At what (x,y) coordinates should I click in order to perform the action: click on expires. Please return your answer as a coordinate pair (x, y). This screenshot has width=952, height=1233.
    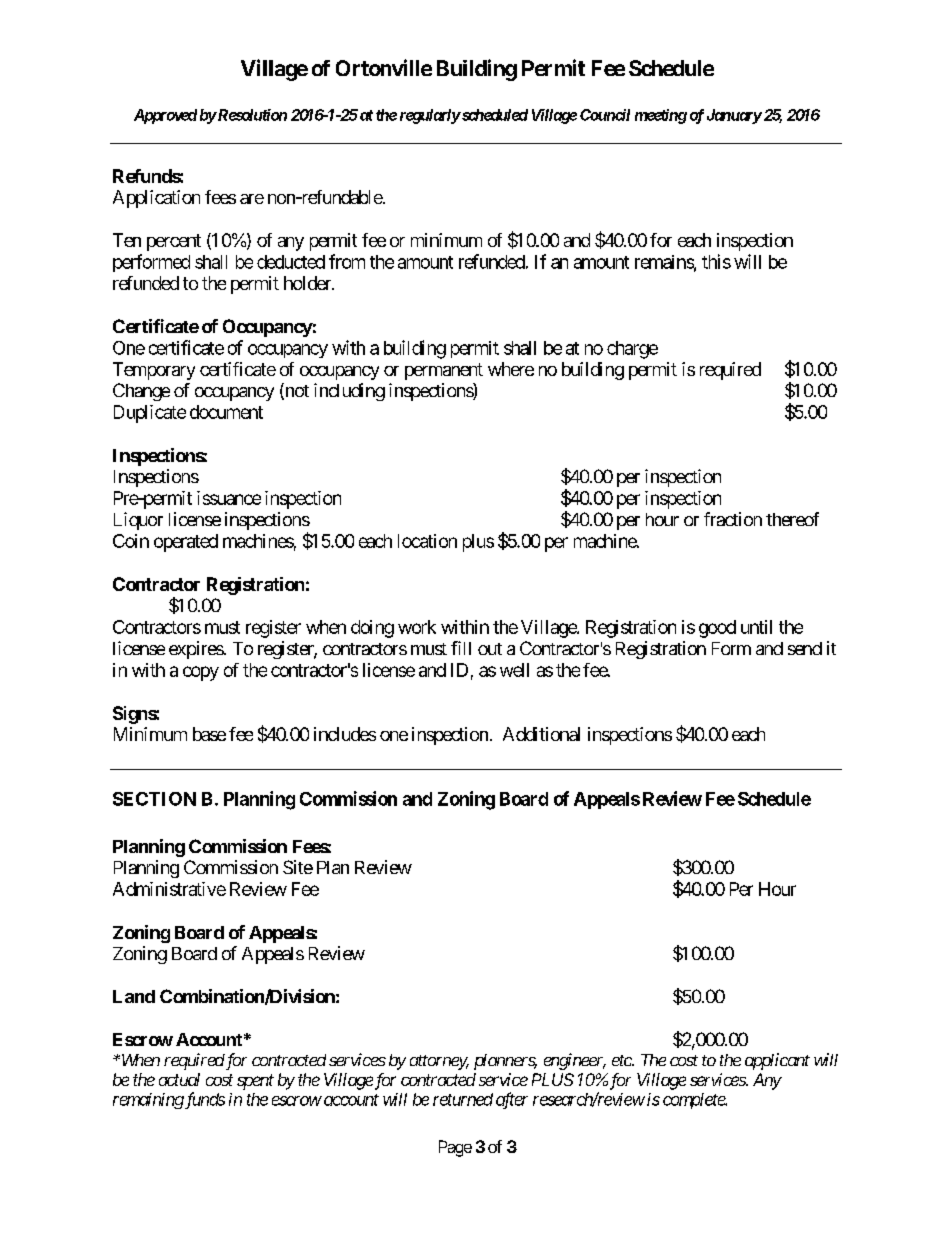
    Looking at the image, I should click on (196, 650).
